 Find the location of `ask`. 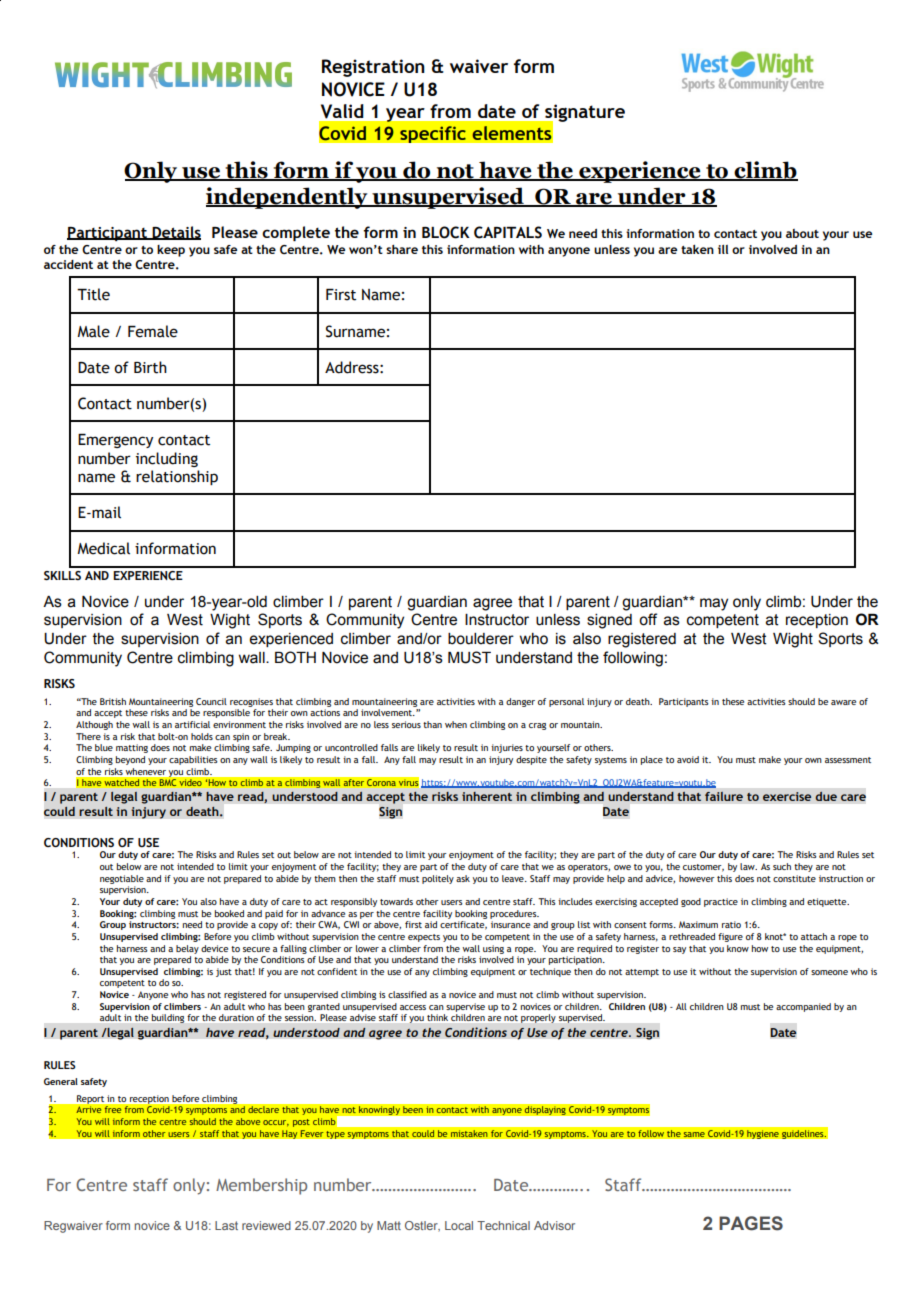

ask is located at coordinates (463, 878).
